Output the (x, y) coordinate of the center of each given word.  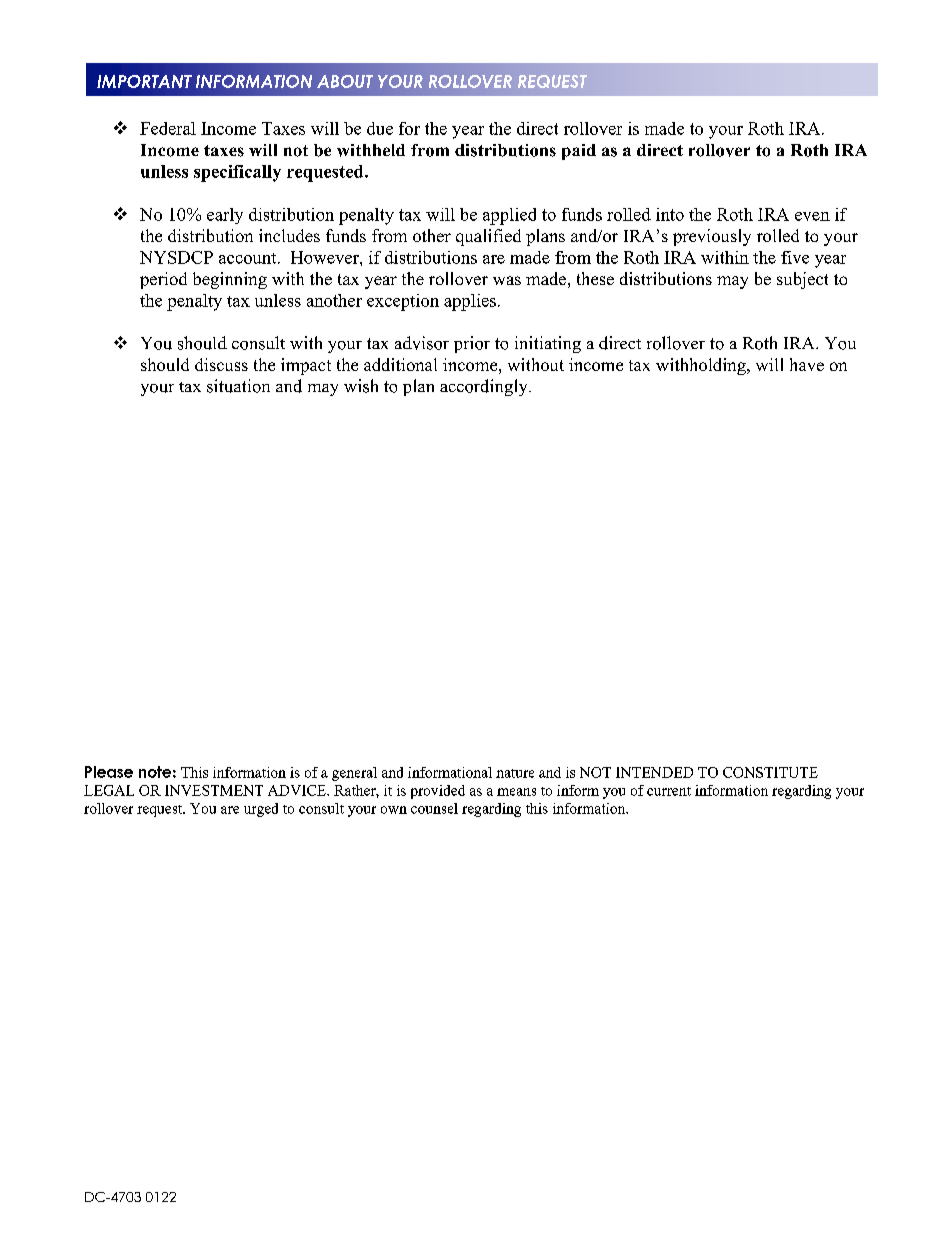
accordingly (485, 387)
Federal (168, 128)
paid (579, 152)
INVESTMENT (214, 790)
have (807, 364)
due (380, 128)
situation (238, 386)
